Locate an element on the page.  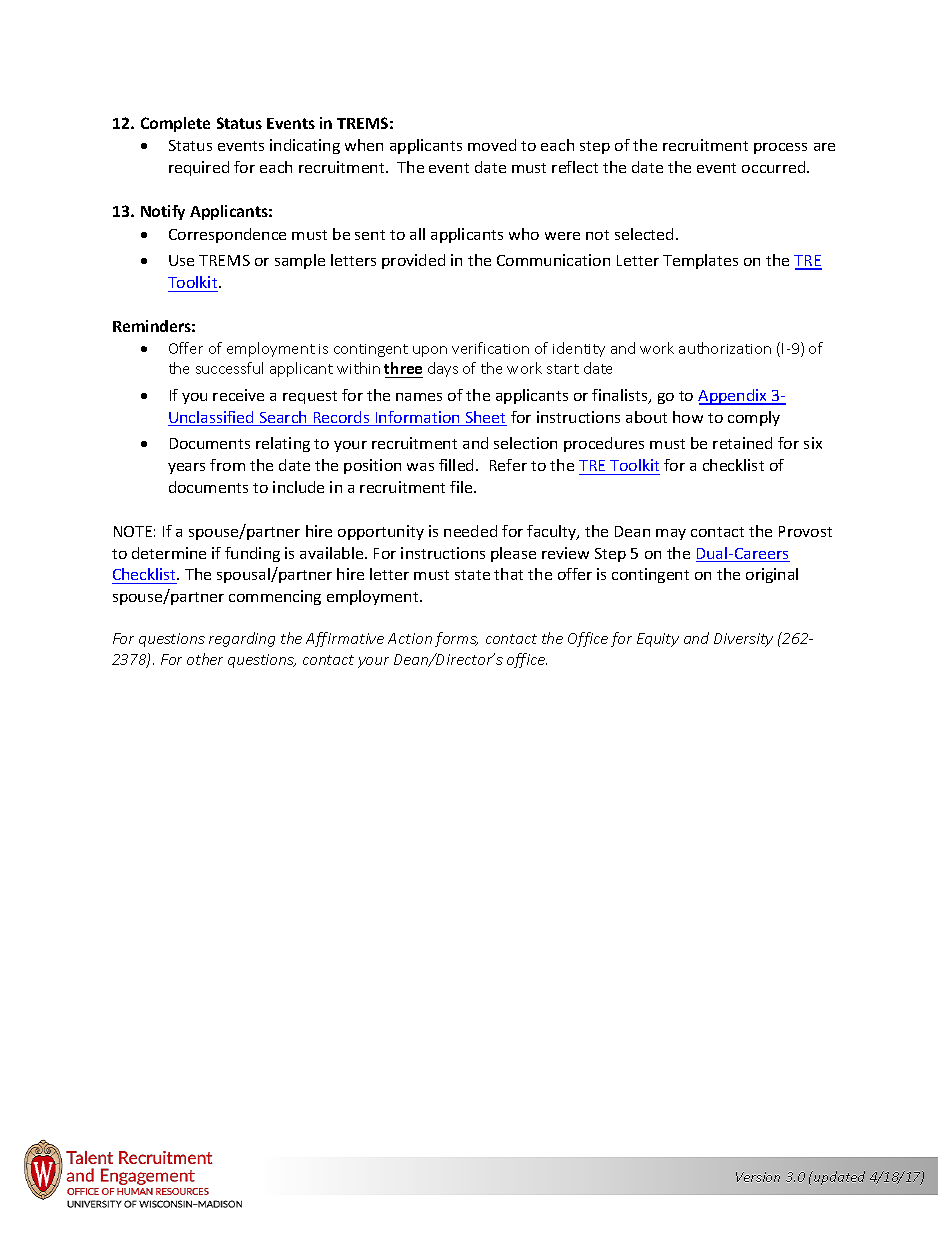
Action is located at coordinates (410, 638).
